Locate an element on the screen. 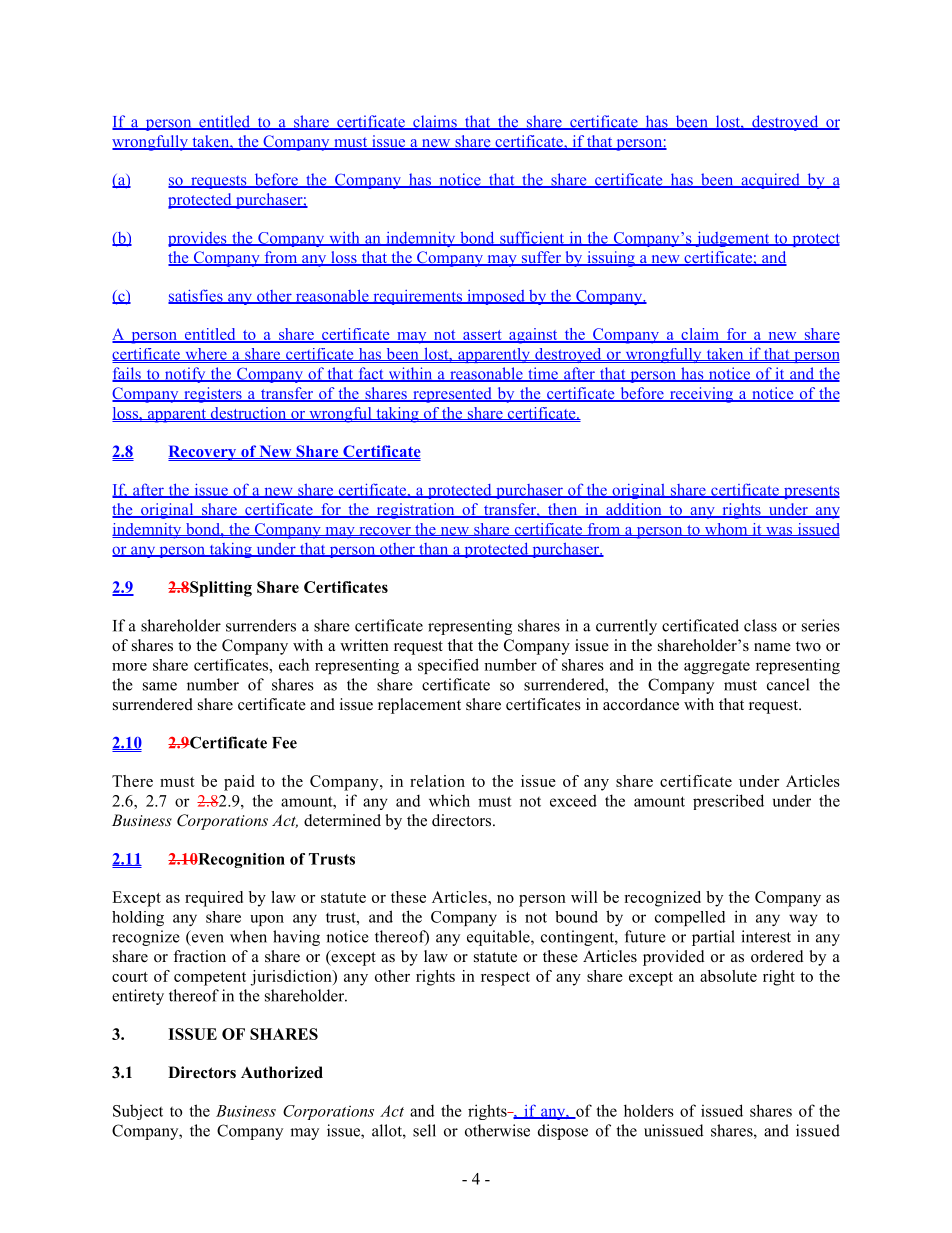 The width and height of the screenshot is (952, 1233). paid is located at coordinates (239, 783).
